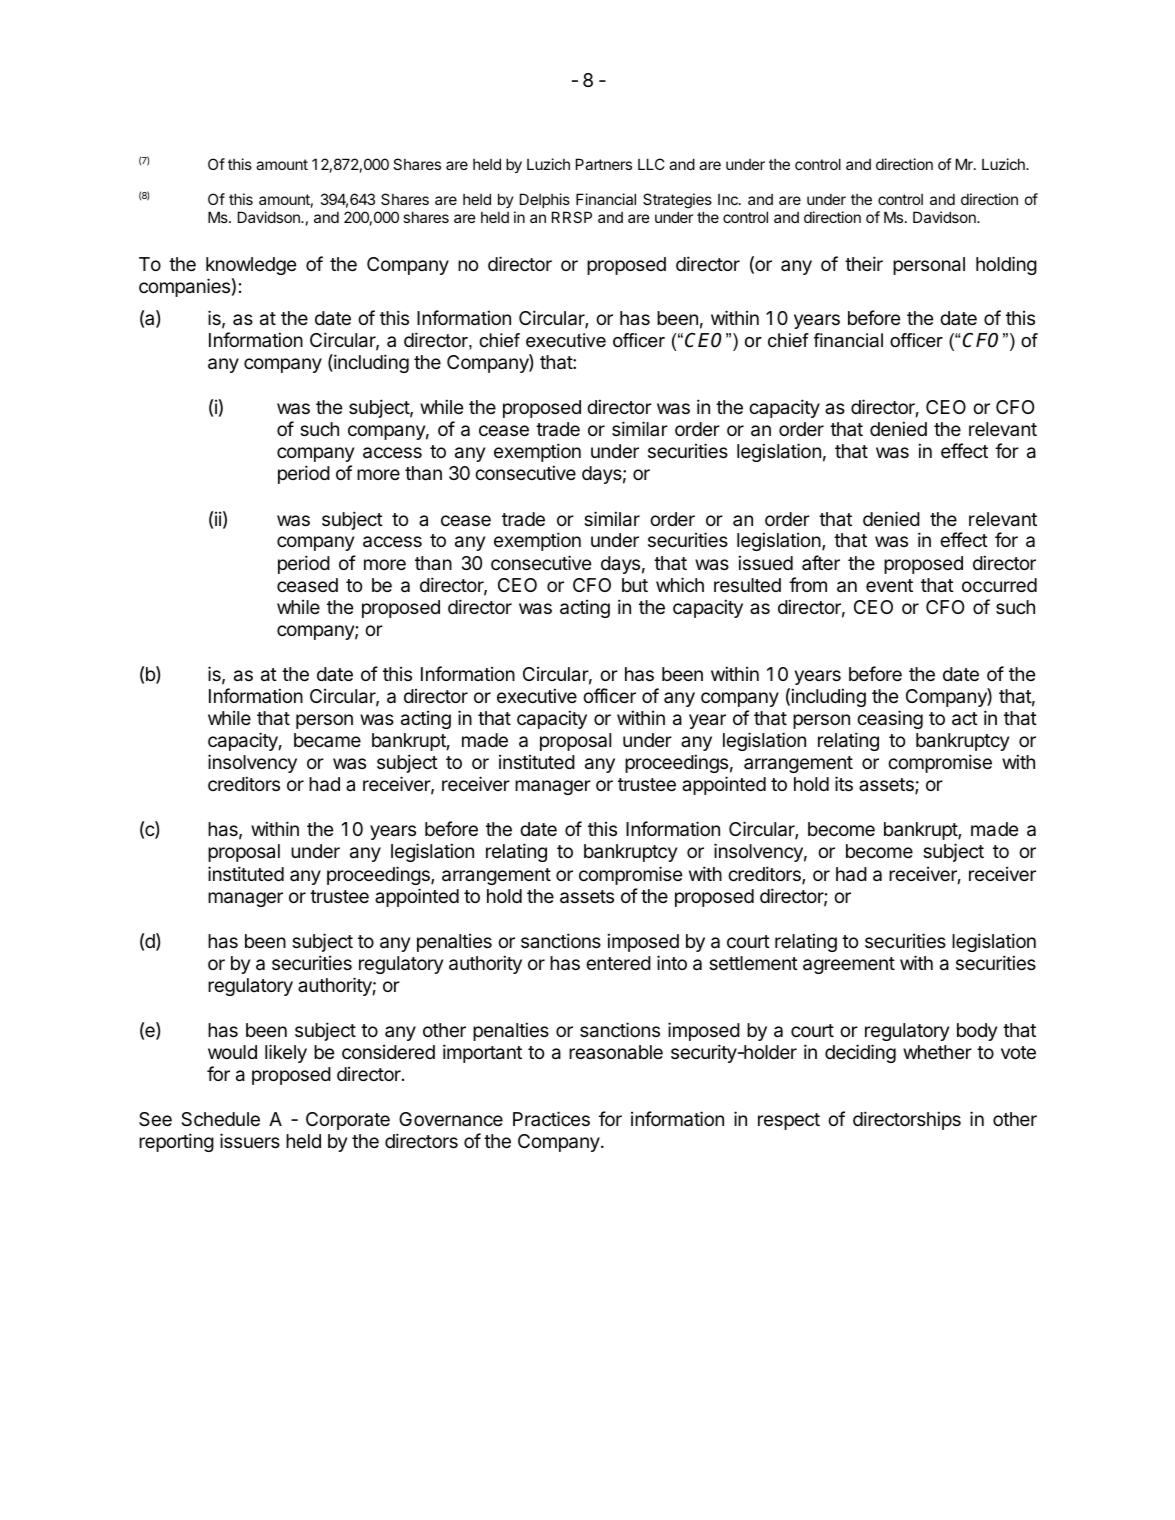 The width and height of the image is (1175, 1520). Describe the element at coordinates (220, 1119) in the image. I see `Schedule` at that location.
